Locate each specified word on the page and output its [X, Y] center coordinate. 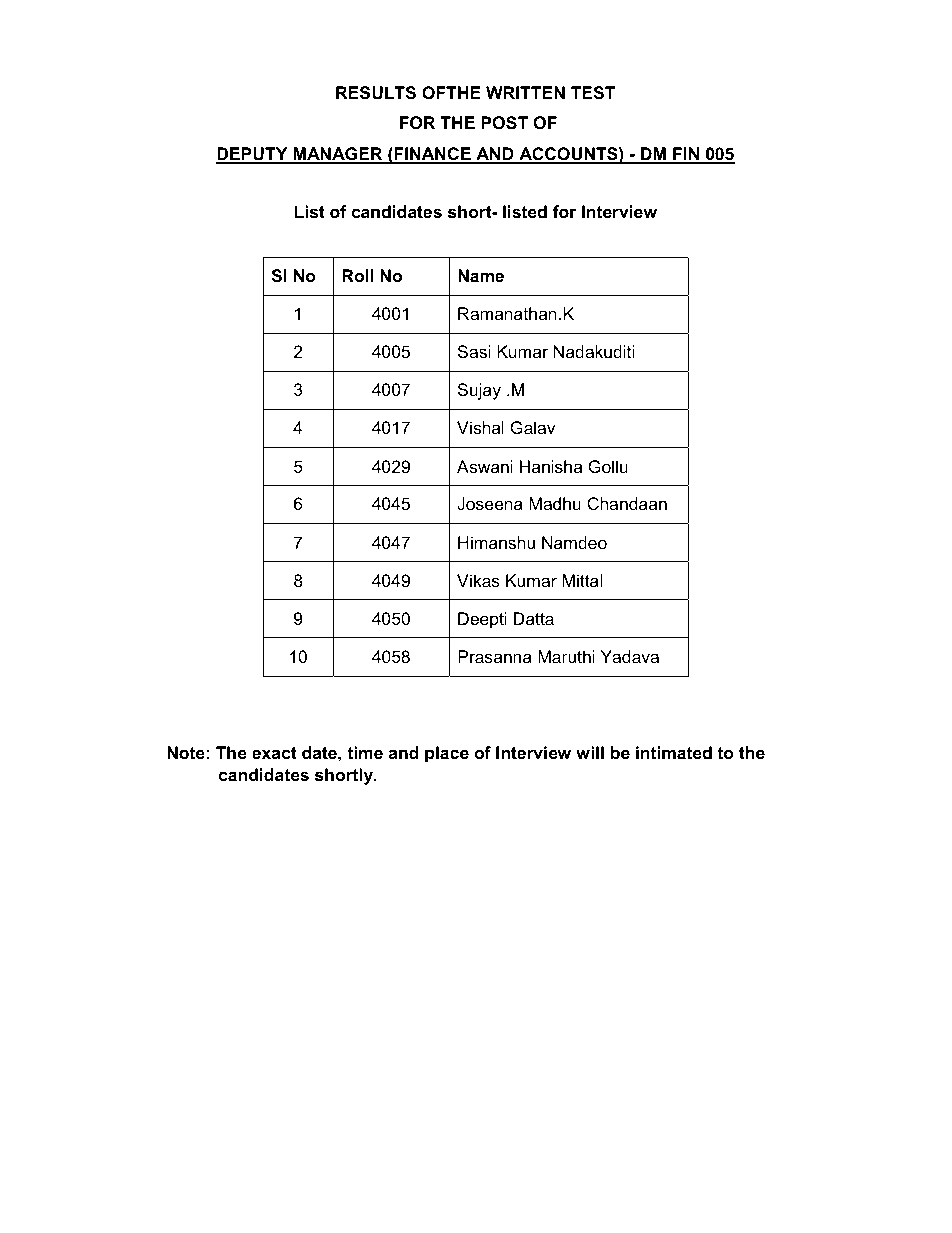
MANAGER [338, 155]
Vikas [478, 581]
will [590, 752]
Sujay [479, 391]
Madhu [555, 503]
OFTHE [451, 93]
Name [481, 275]
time [365, 753]
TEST [593, 93]
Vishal [480, 428]
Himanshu [496, 542]
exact [274, 753]
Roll [357, 276]
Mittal [582, 580]
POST [504, 123]
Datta [534, 619]
